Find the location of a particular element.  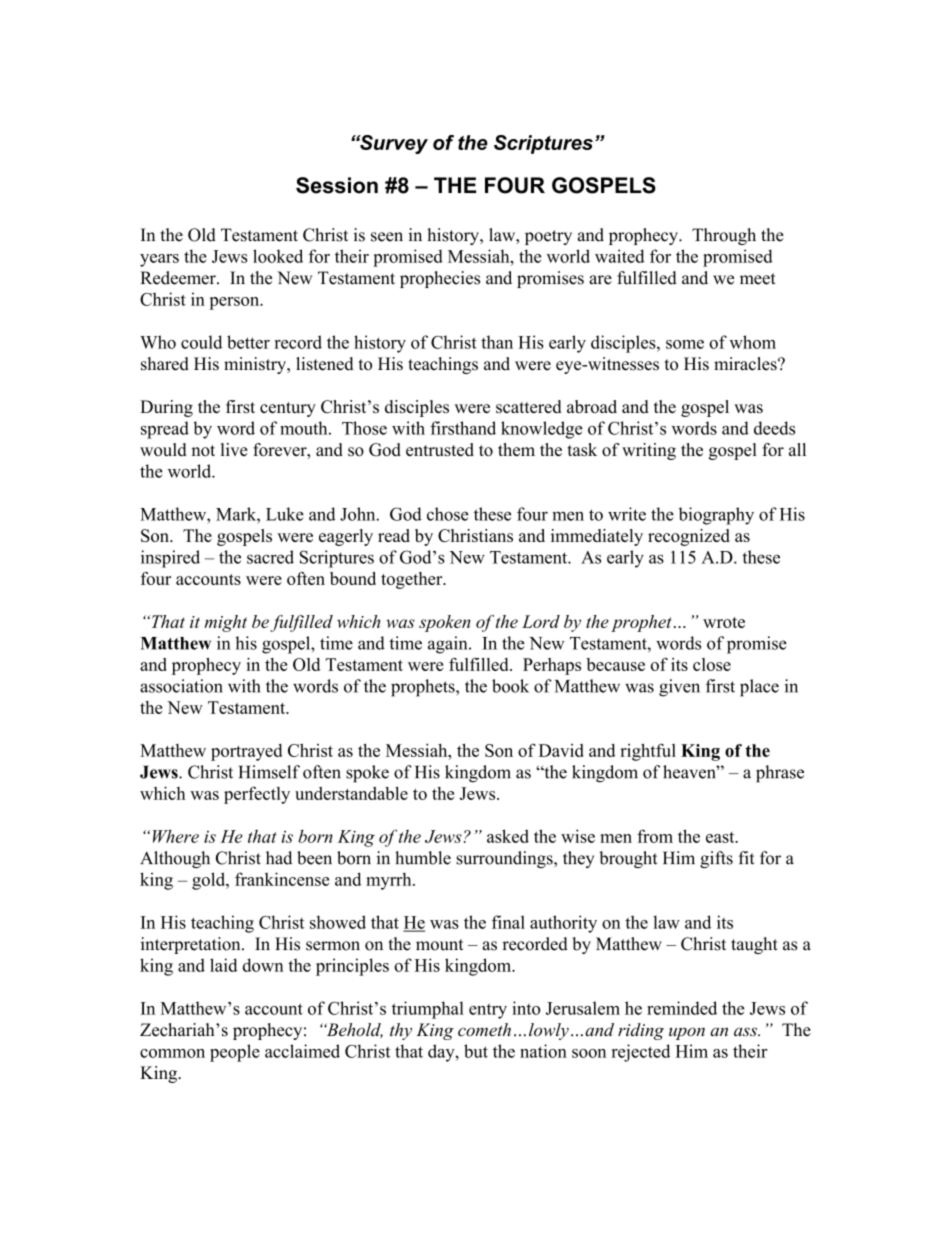

portrayed is located at coordinates (246, 752).
